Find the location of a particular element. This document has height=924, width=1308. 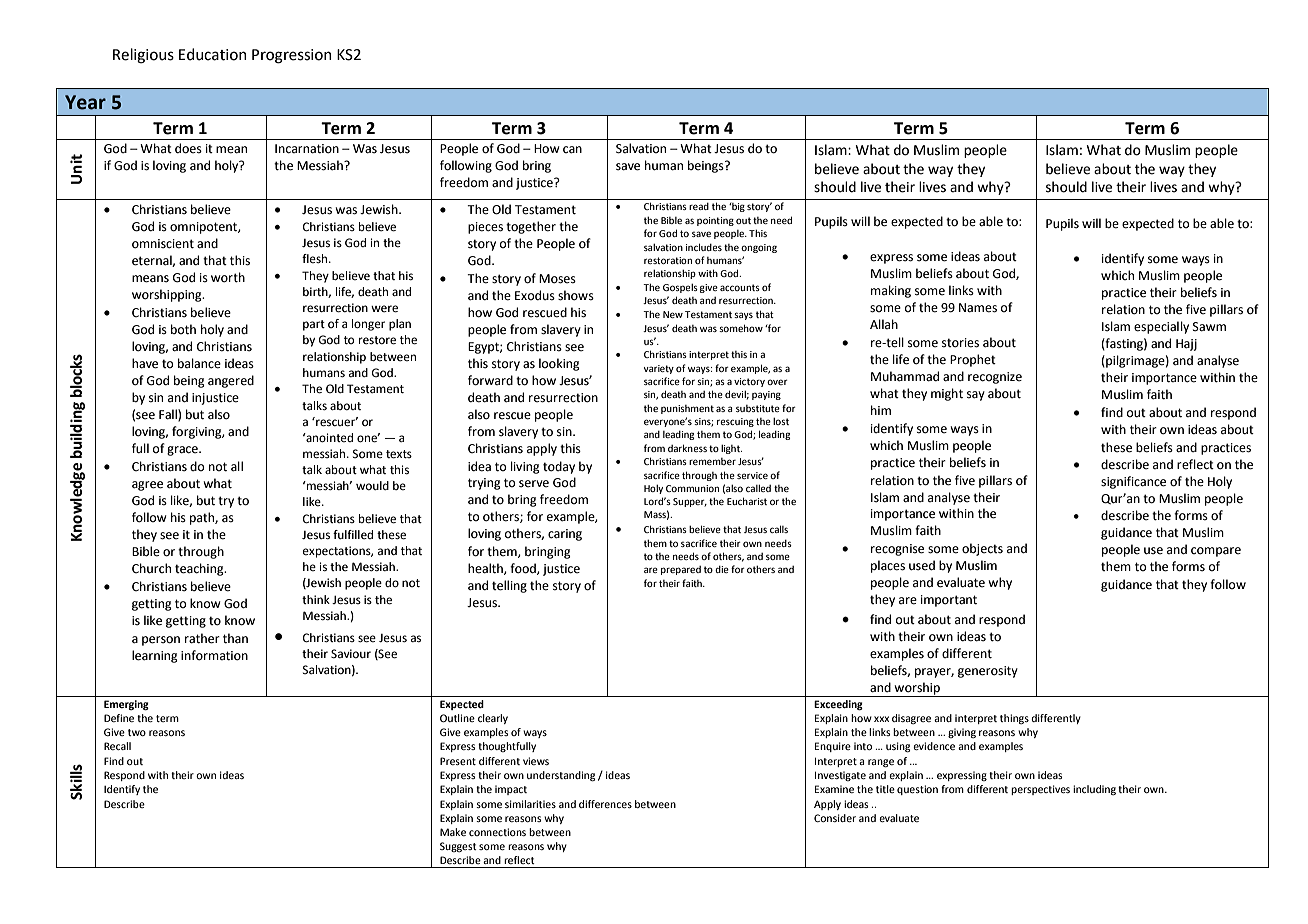

especially is located at coordinates (1161, 327).
